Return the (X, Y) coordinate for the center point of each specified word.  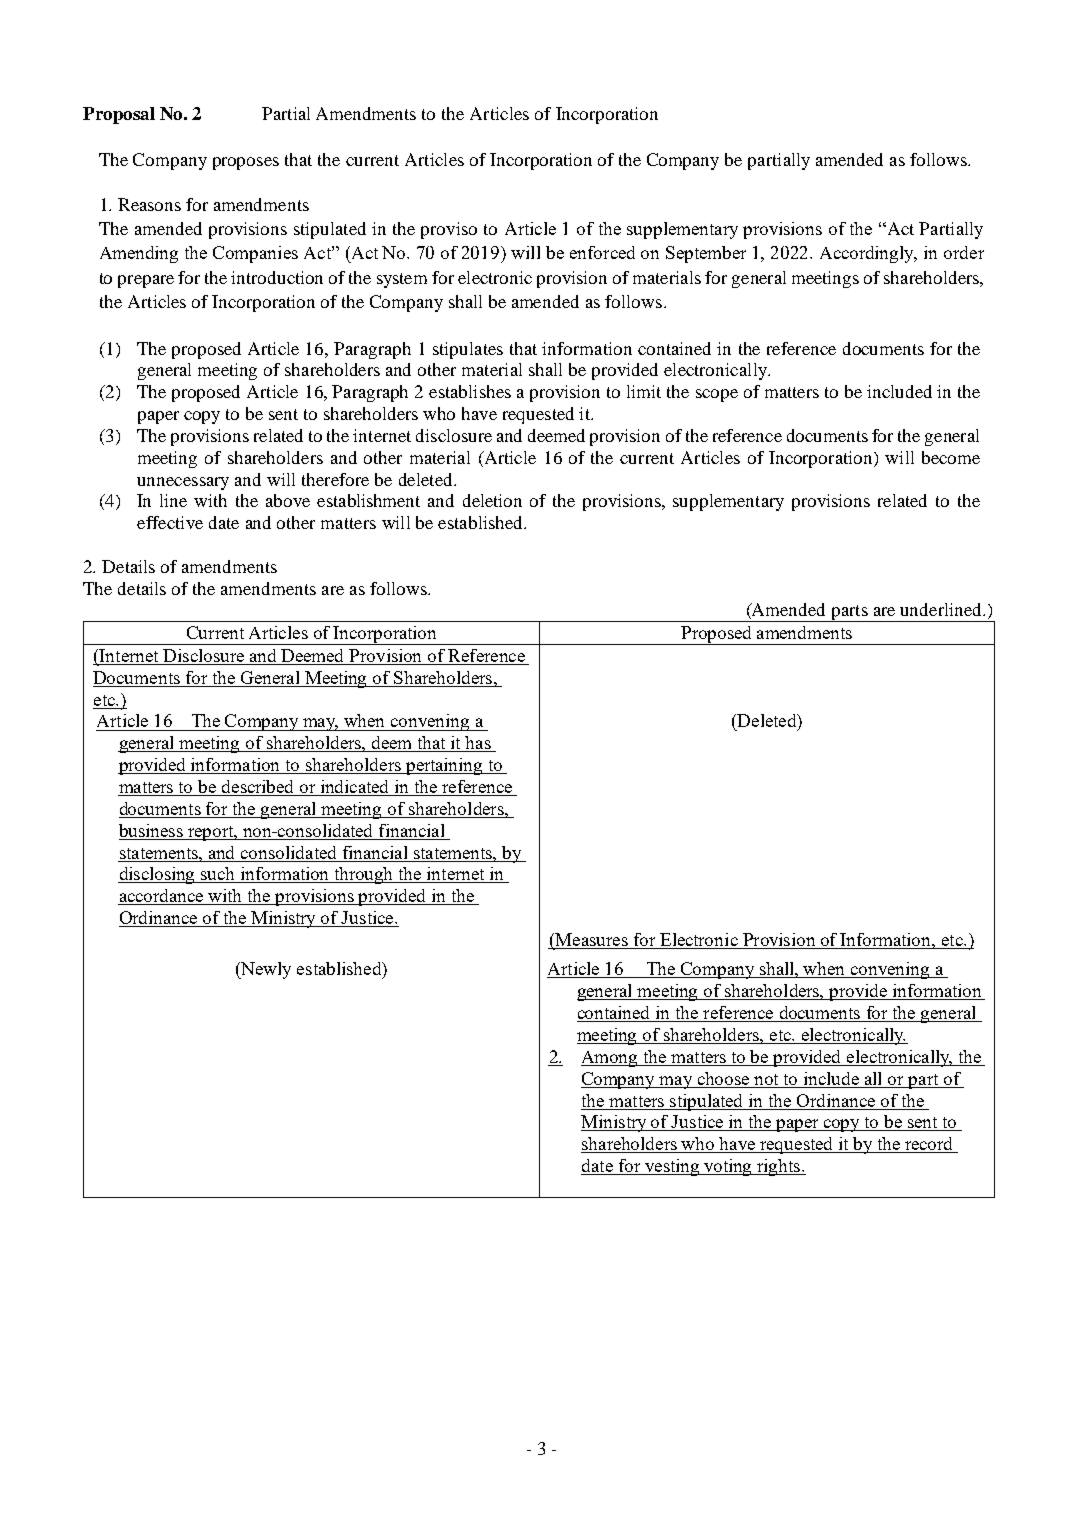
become (951, 457)
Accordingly (868, 254)
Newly (265, 970)
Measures (591, 941)
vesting (672, 1167)
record (929, 1145)
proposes (246, 163)
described (258, 788)
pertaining (444, 766)
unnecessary (183, 483)
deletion (492, 500)
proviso (449, 230)
